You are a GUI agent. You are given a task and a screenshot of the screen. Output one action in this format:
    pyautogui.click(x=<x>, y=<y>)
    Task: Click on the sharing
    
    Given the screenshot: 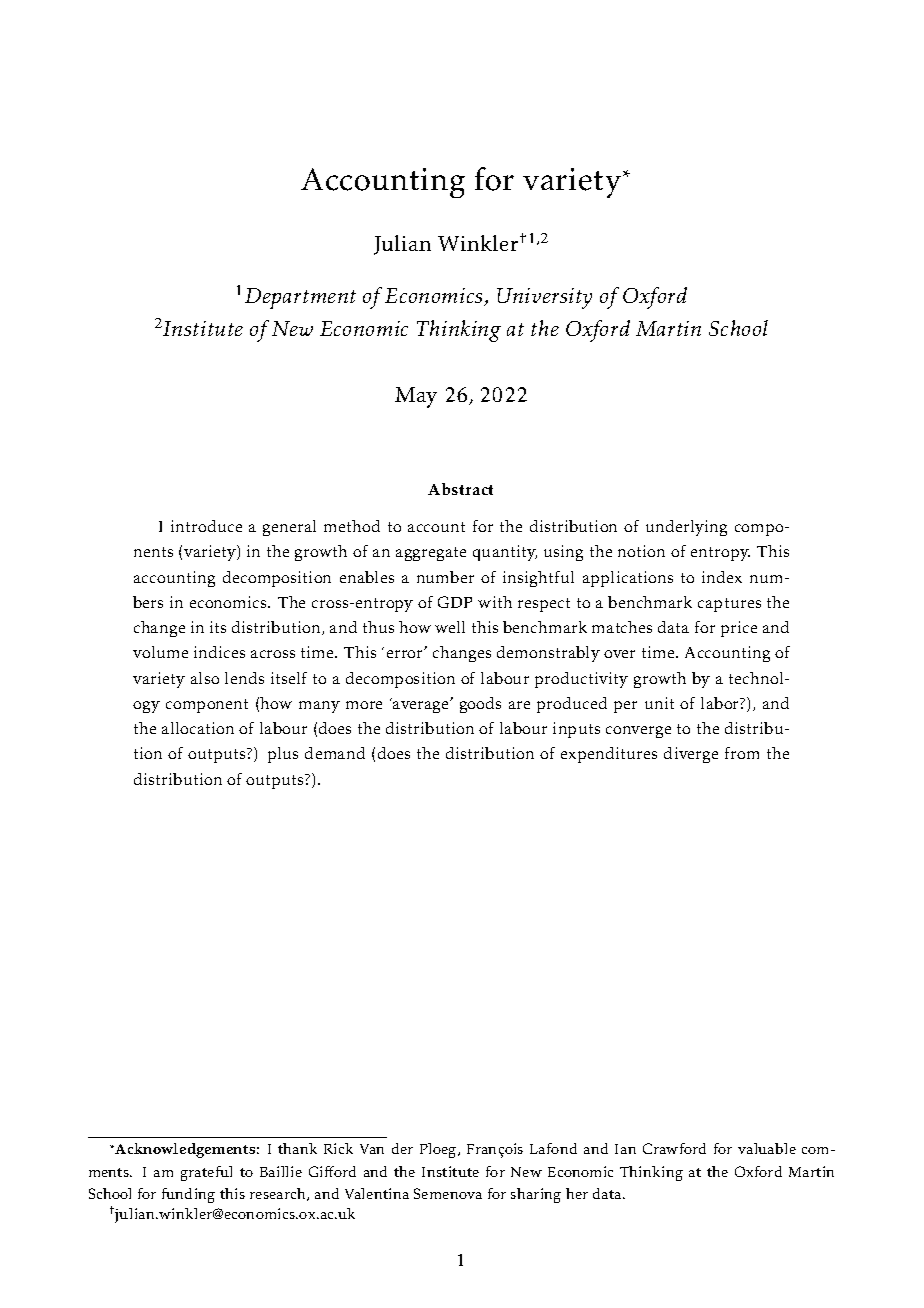 What is the action you would take?
    pyautogui.click(x=536, y=1195)
